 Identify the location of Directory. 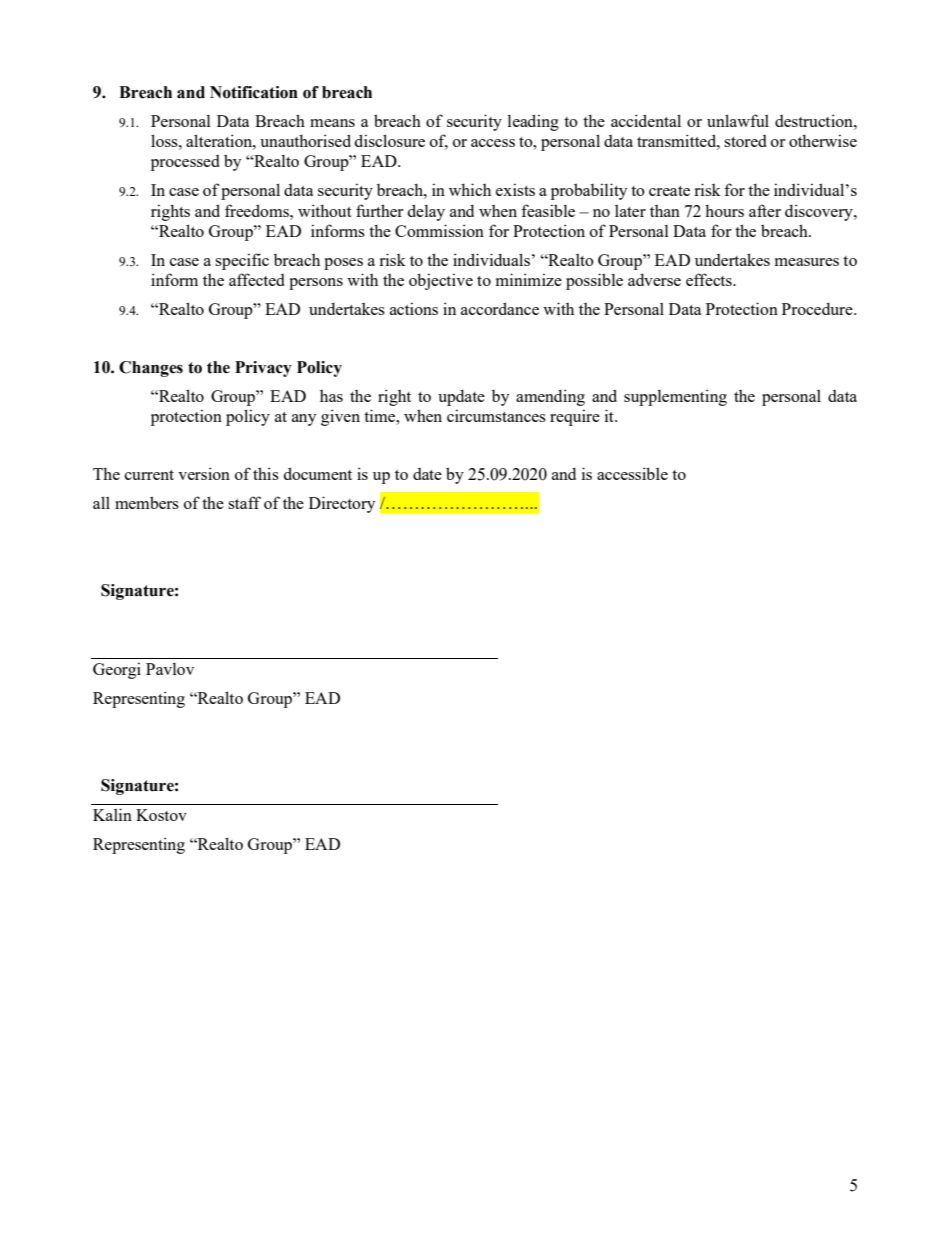
(342, 504).
